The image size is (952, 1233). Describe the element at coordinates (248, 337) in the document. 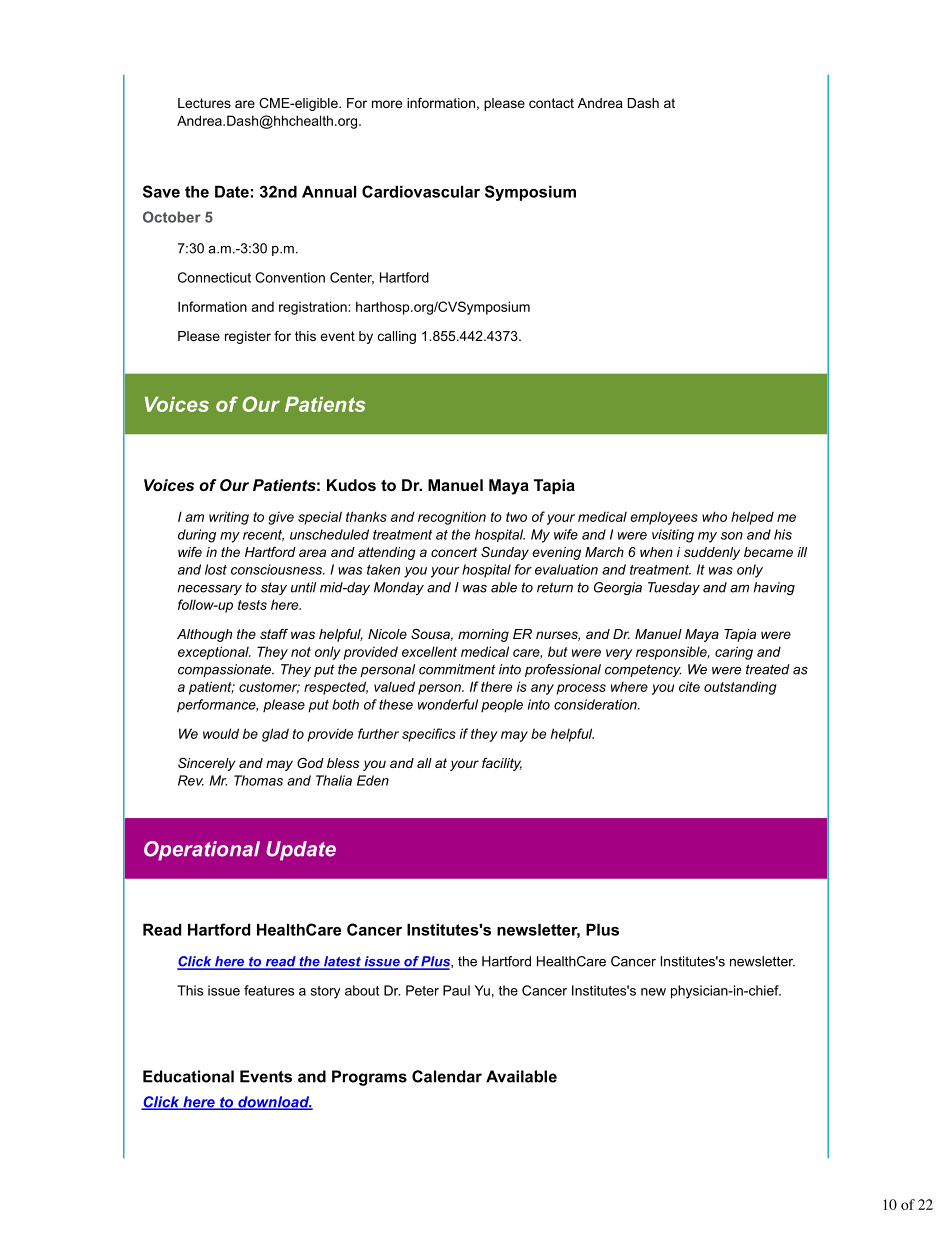

I see `register` at that location.
